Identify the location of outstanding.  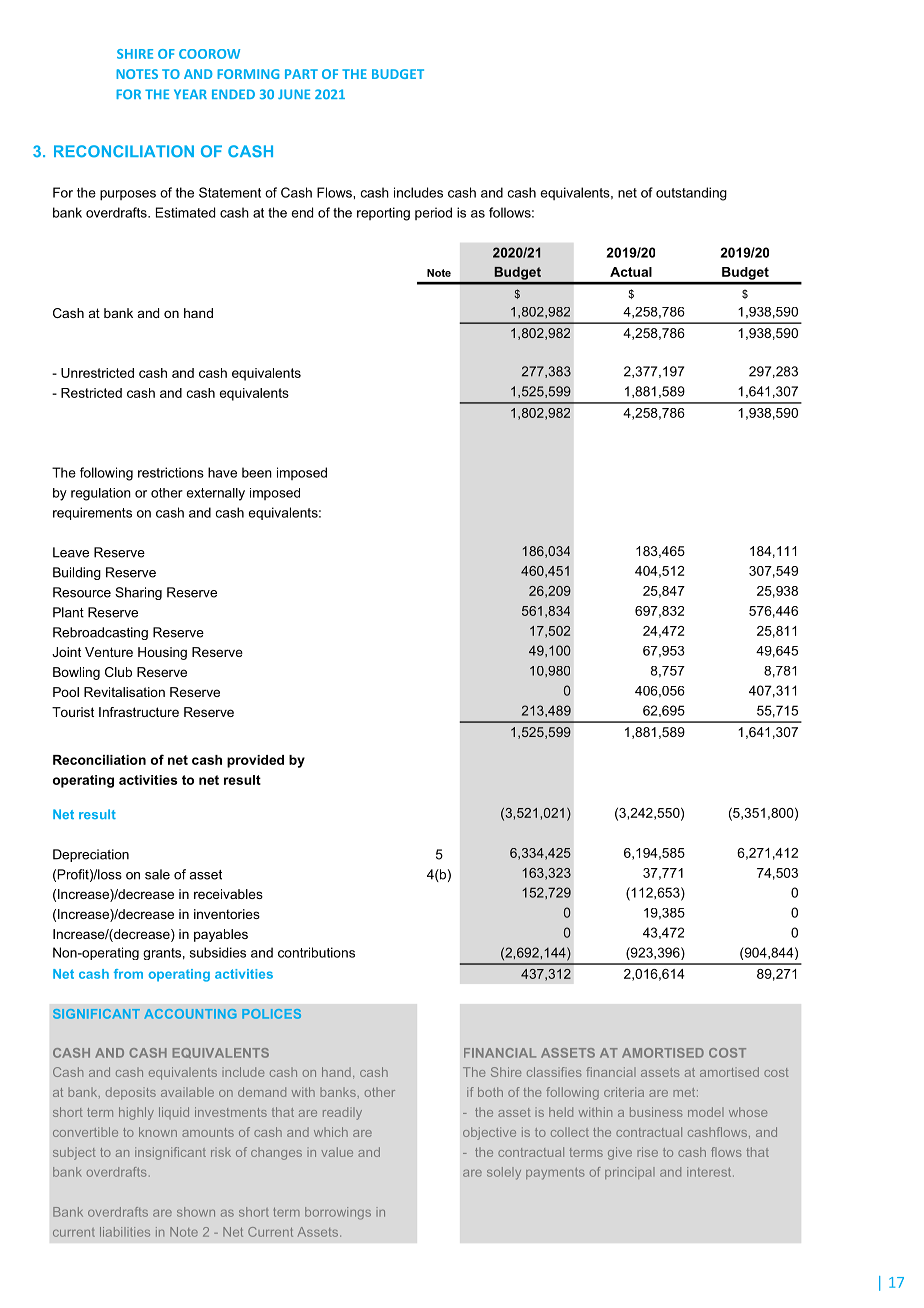
(691, 194).
